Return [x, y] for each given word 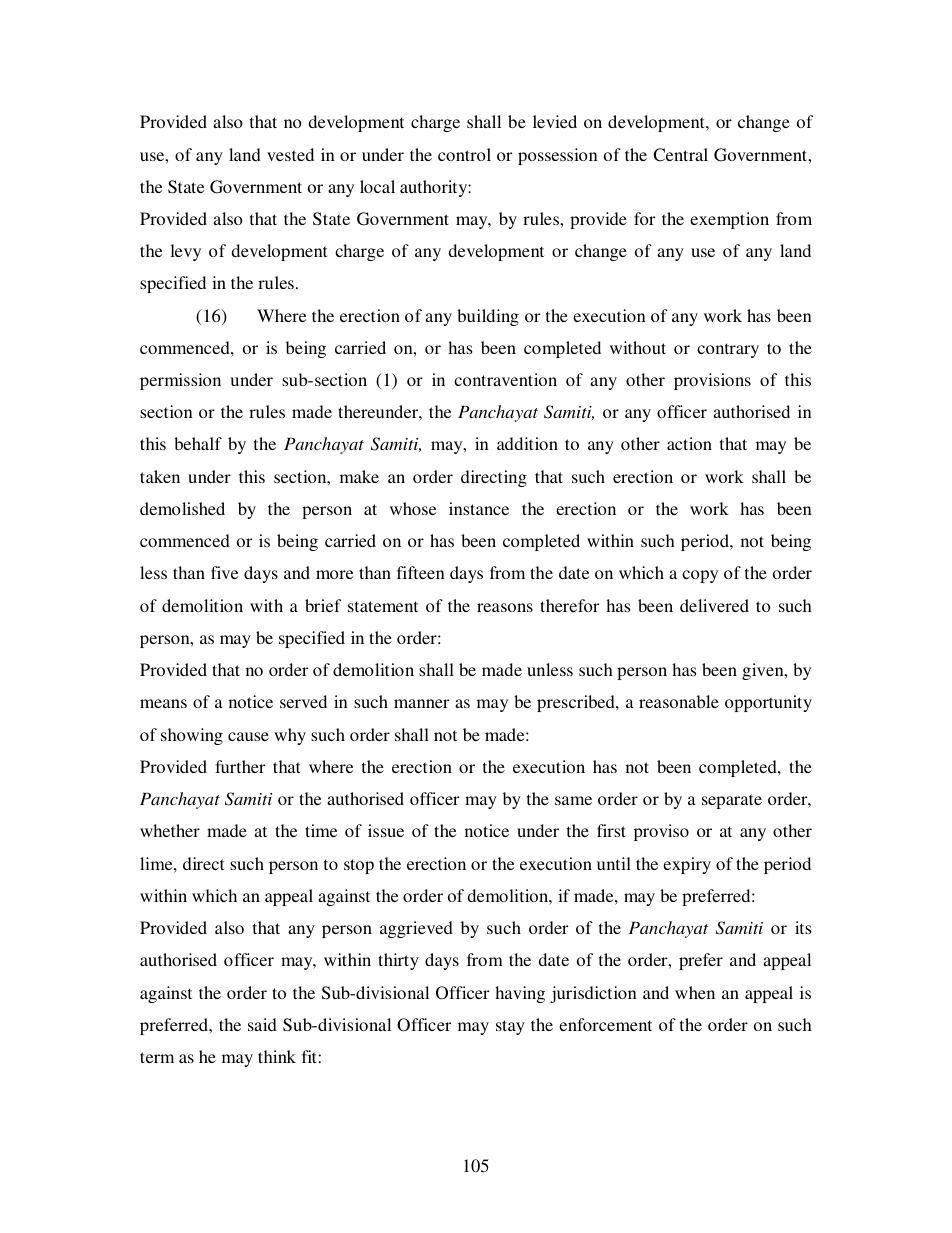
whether [170, 830]
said [262, 1024]
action [689, 443]
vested [290, 154]
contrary [728, 350]
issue [386, 830]
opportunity [768, 703]
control [464, 154]
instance [479, 508]
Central [680, 155]
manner [421, 703]
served [303, 701]
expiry [687, 865]
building [488, 317]
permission [180, 381]
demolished [182, 508]
